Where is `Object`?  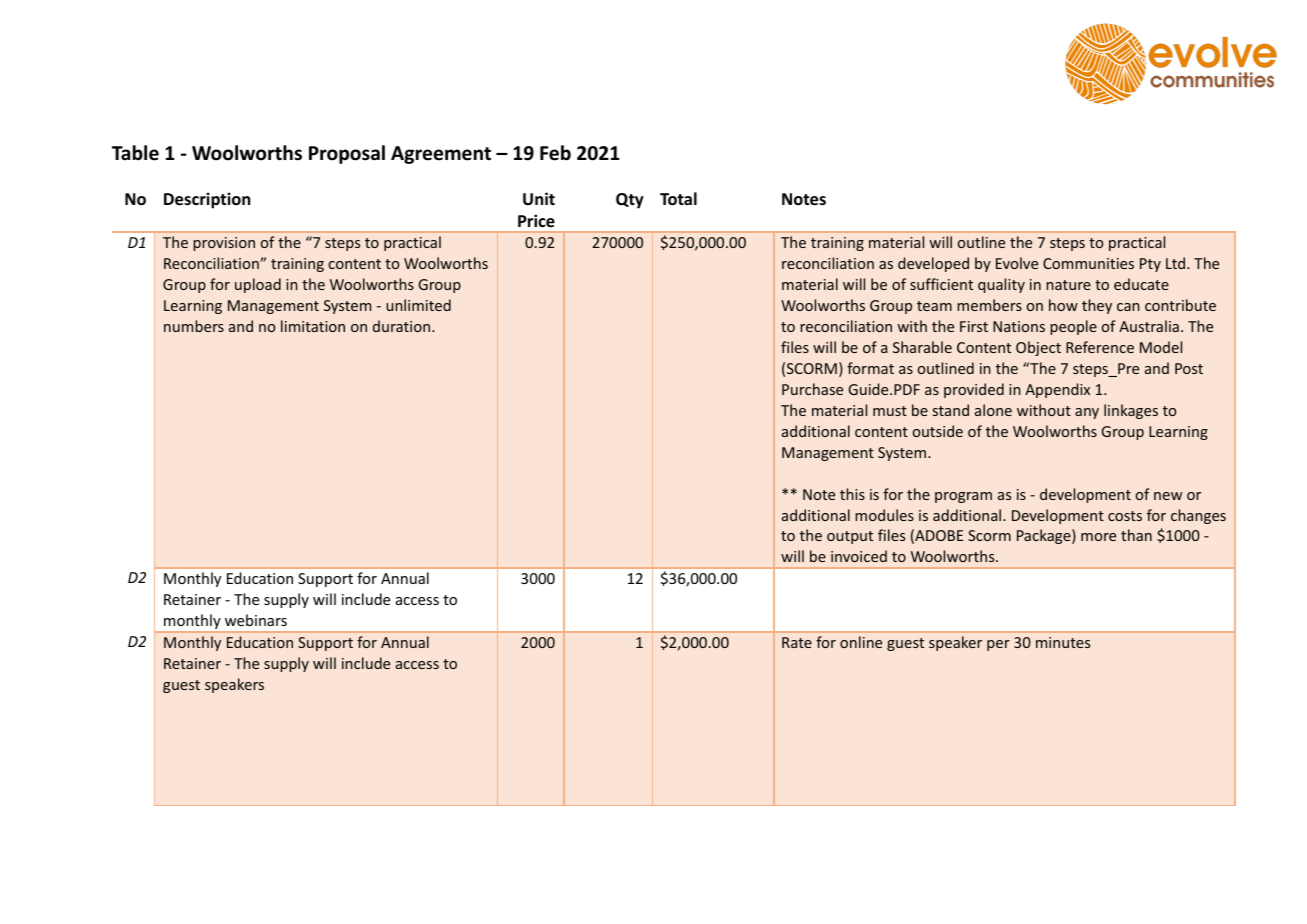
Object is located at coordinates (1038, 348).
